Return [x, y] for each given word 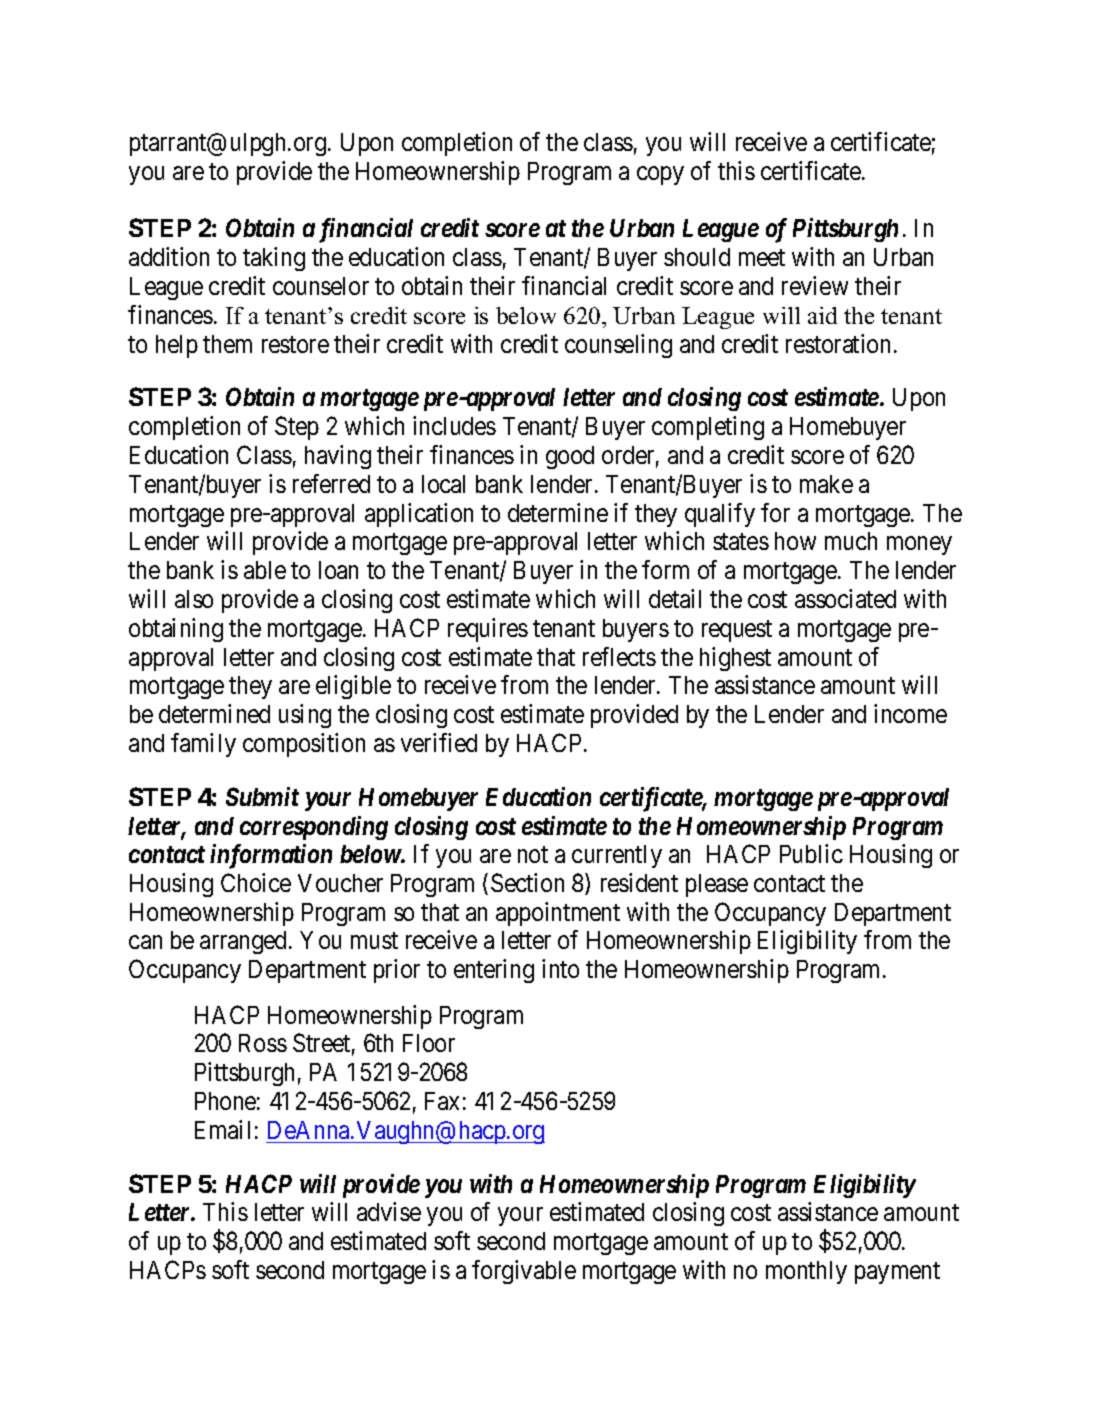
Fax [442, 1101]
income [910, 713]
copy [660, 175]
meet [762, 258]
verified [439, 742]
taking [274, 259]
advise [389, 1211]
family [203, 745]
